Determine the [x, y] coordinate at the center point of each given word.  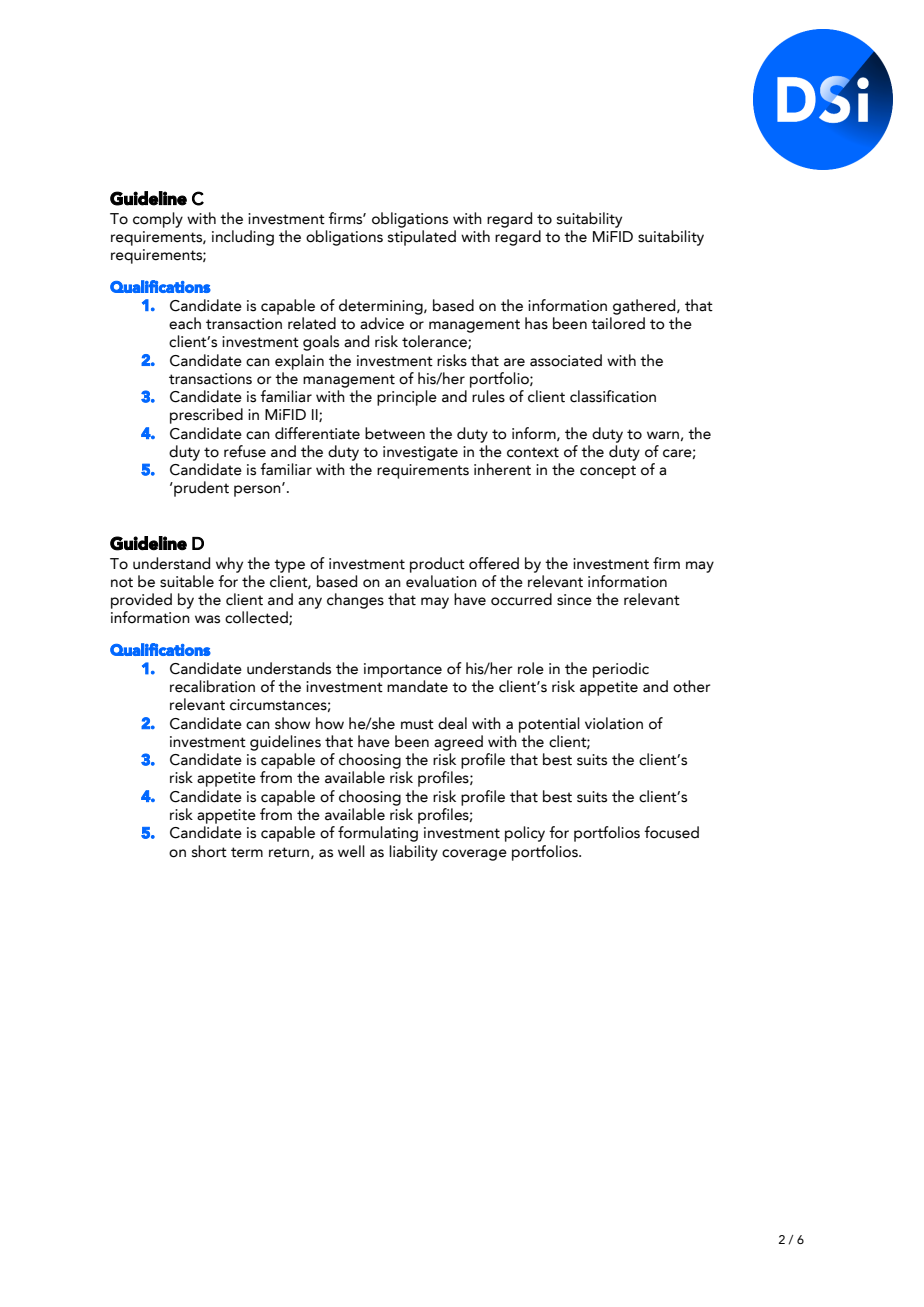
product [437, 565]
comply [158, 220]
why [229, 565]
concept [608, 472]
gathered [645, 307]
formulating [378, 834]
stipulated [422, 238]
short [209, 851]
